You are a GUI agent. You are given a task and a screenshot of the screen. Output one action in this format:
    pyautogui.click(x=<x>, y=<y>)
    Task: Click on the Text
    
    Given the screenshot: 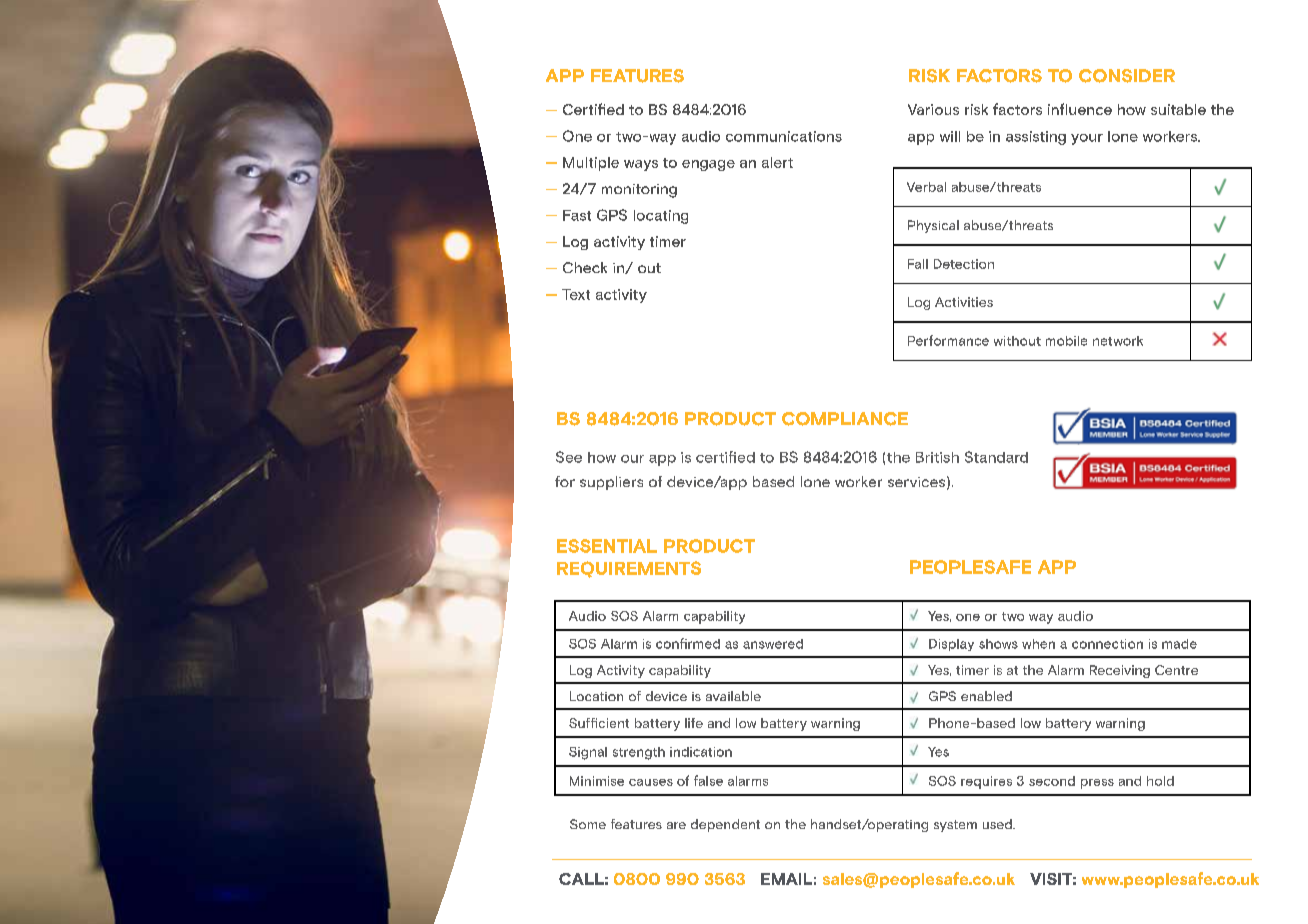 What is the action you would take?
    pyautogui.click(x=576, y=294)
